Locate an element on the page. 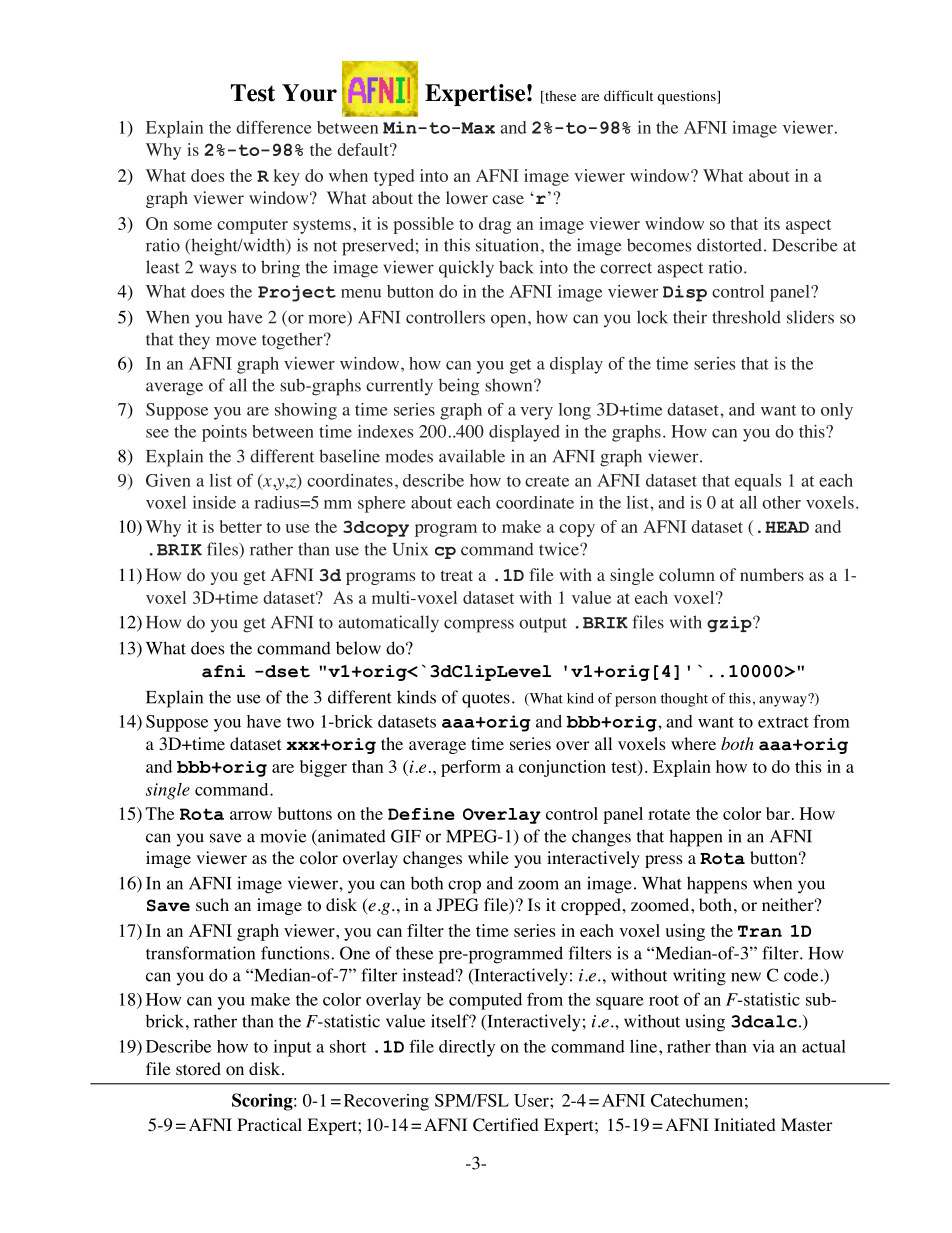 The width and height of the image is (952, 1233). difference is located at coordinates (273, 127).
